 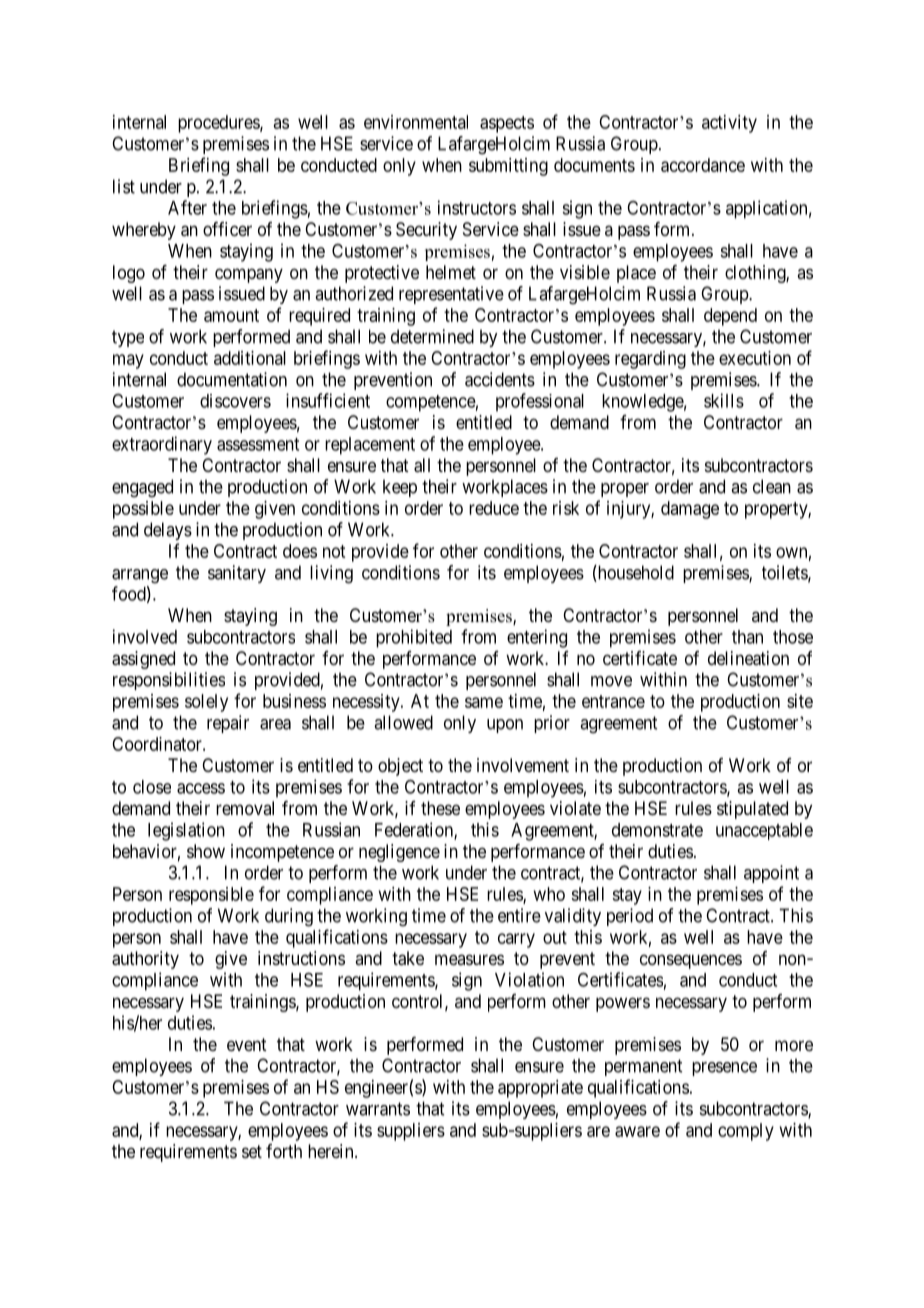 What do you see at coordinates (252, 1151) in the screenshot?
I see `set` at bounding box center [252, 1151].
